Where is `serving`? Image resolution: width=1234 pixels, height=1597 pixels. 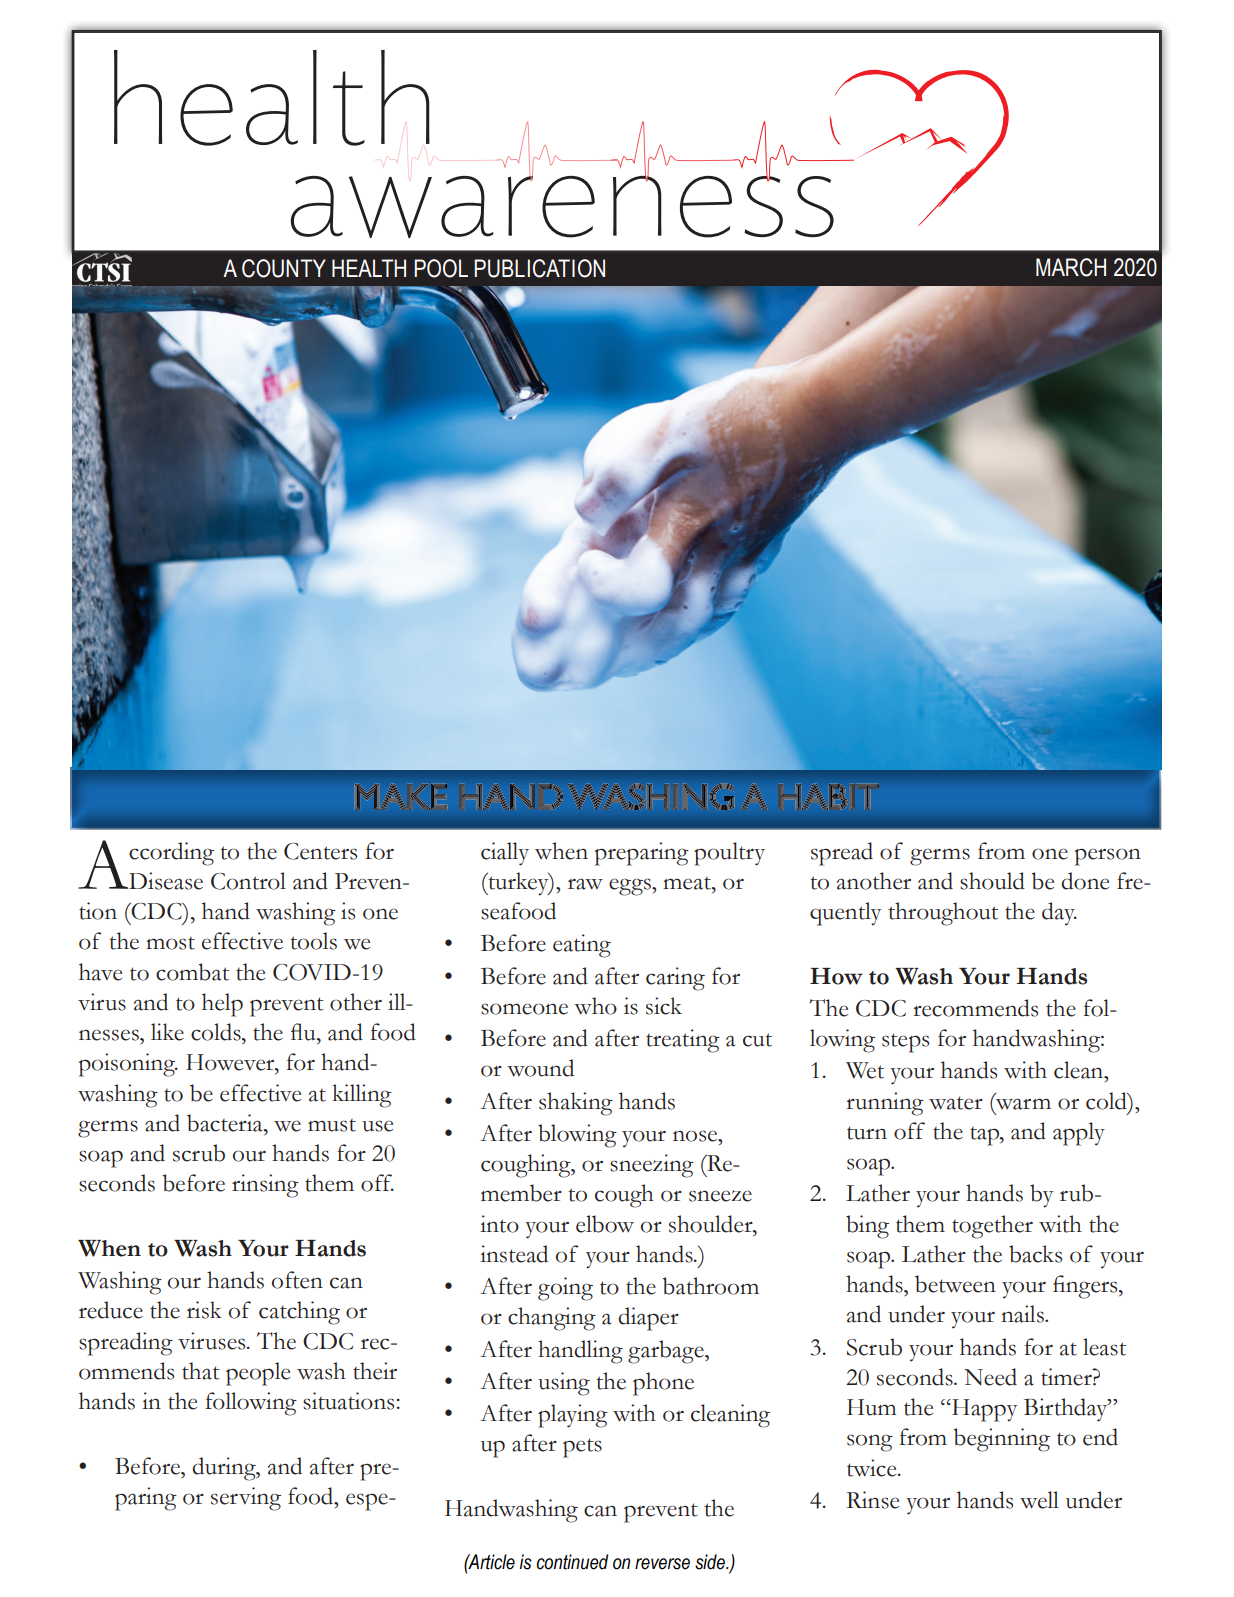
serving is located at coordinates (246, 1499).
